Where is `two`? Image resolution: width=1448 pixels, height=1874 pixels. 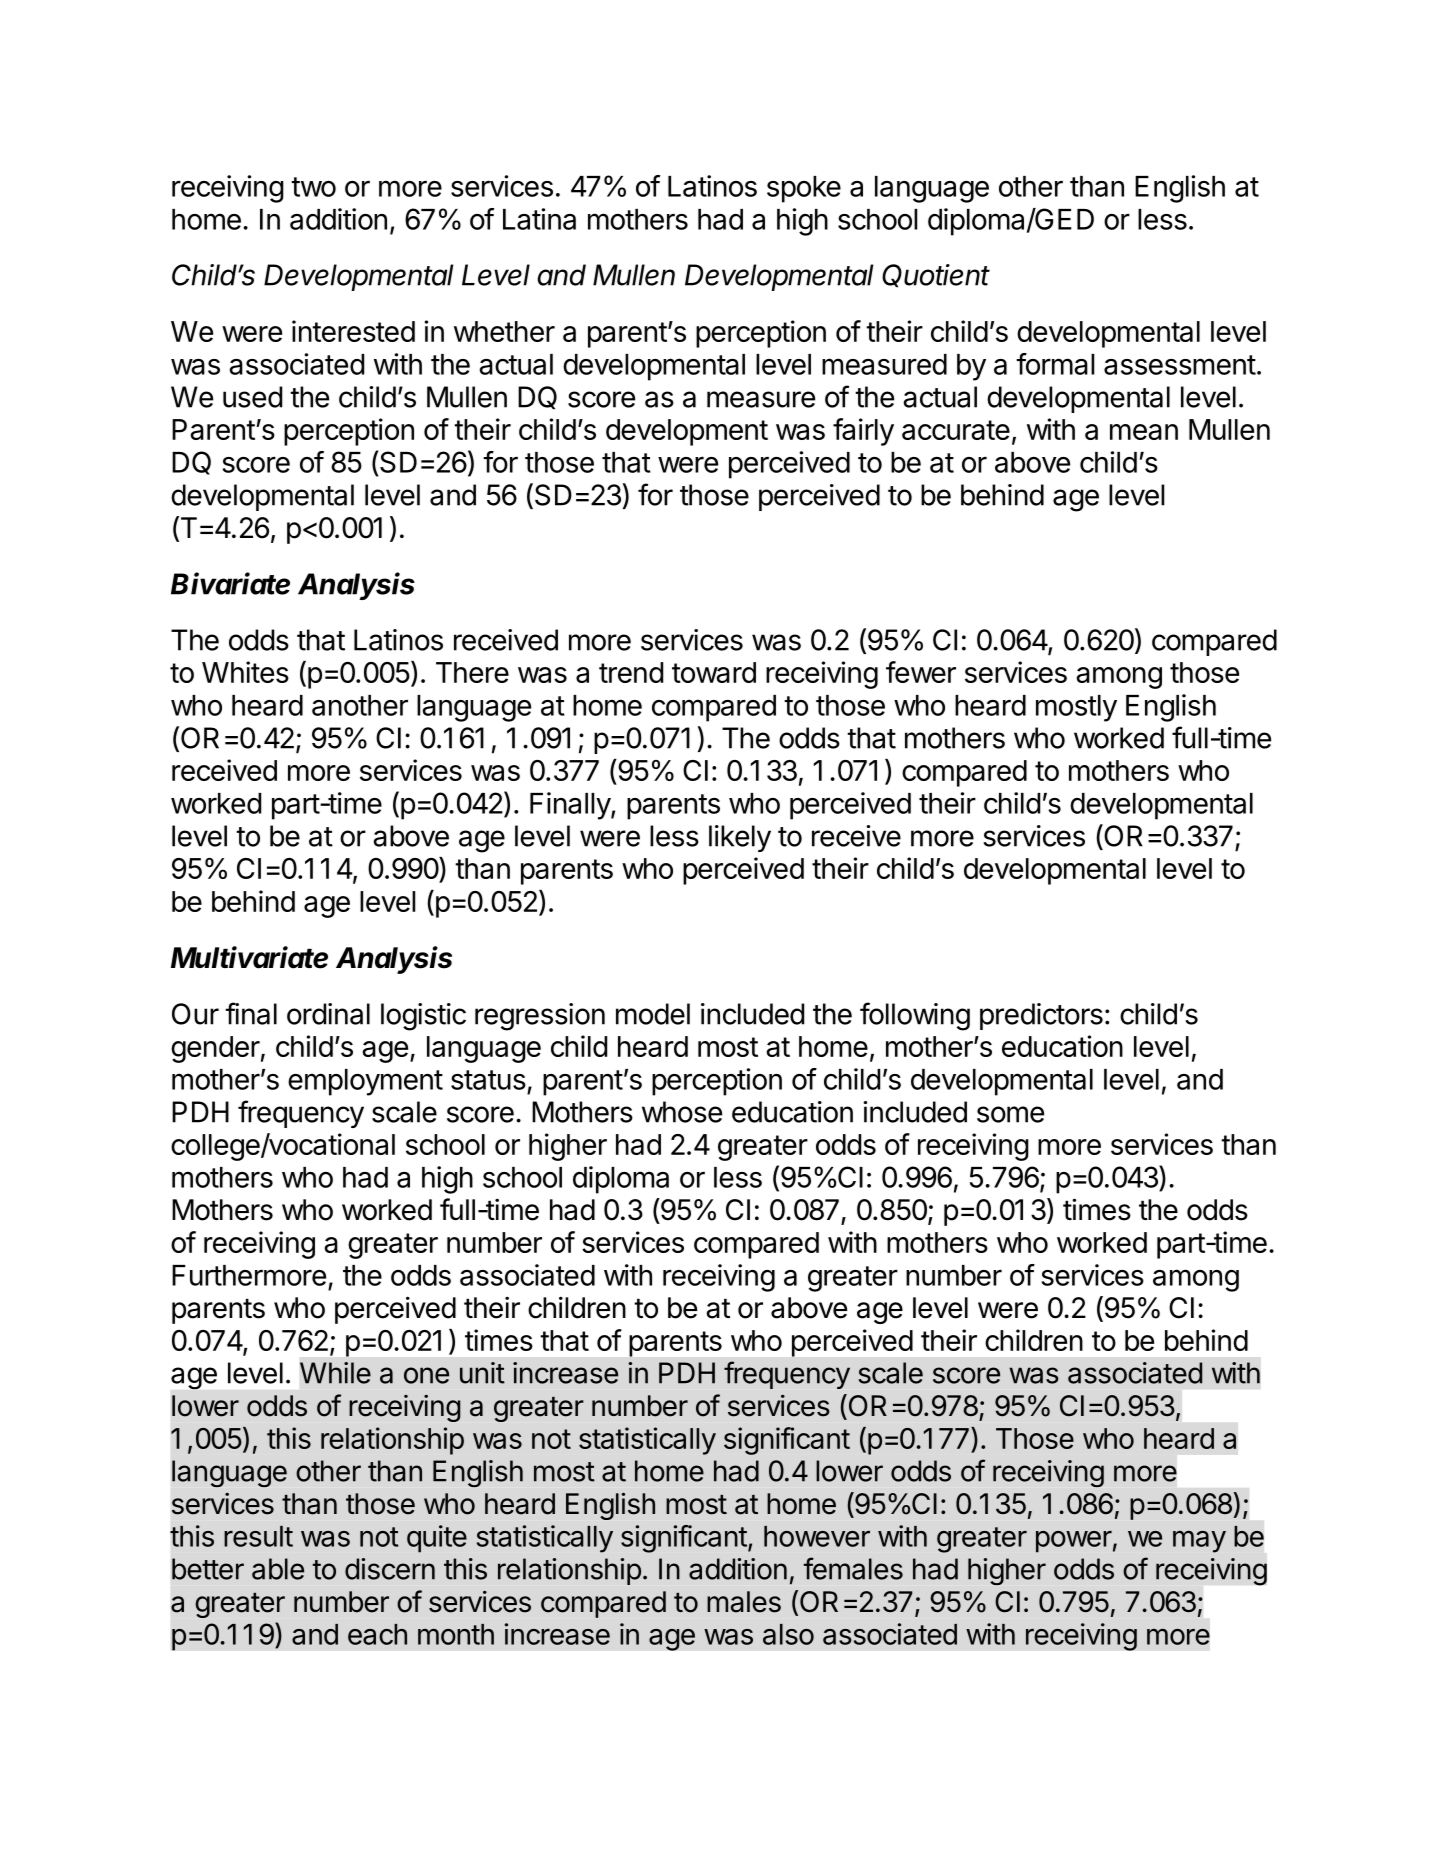
two is located at coordinates (313, 187).
